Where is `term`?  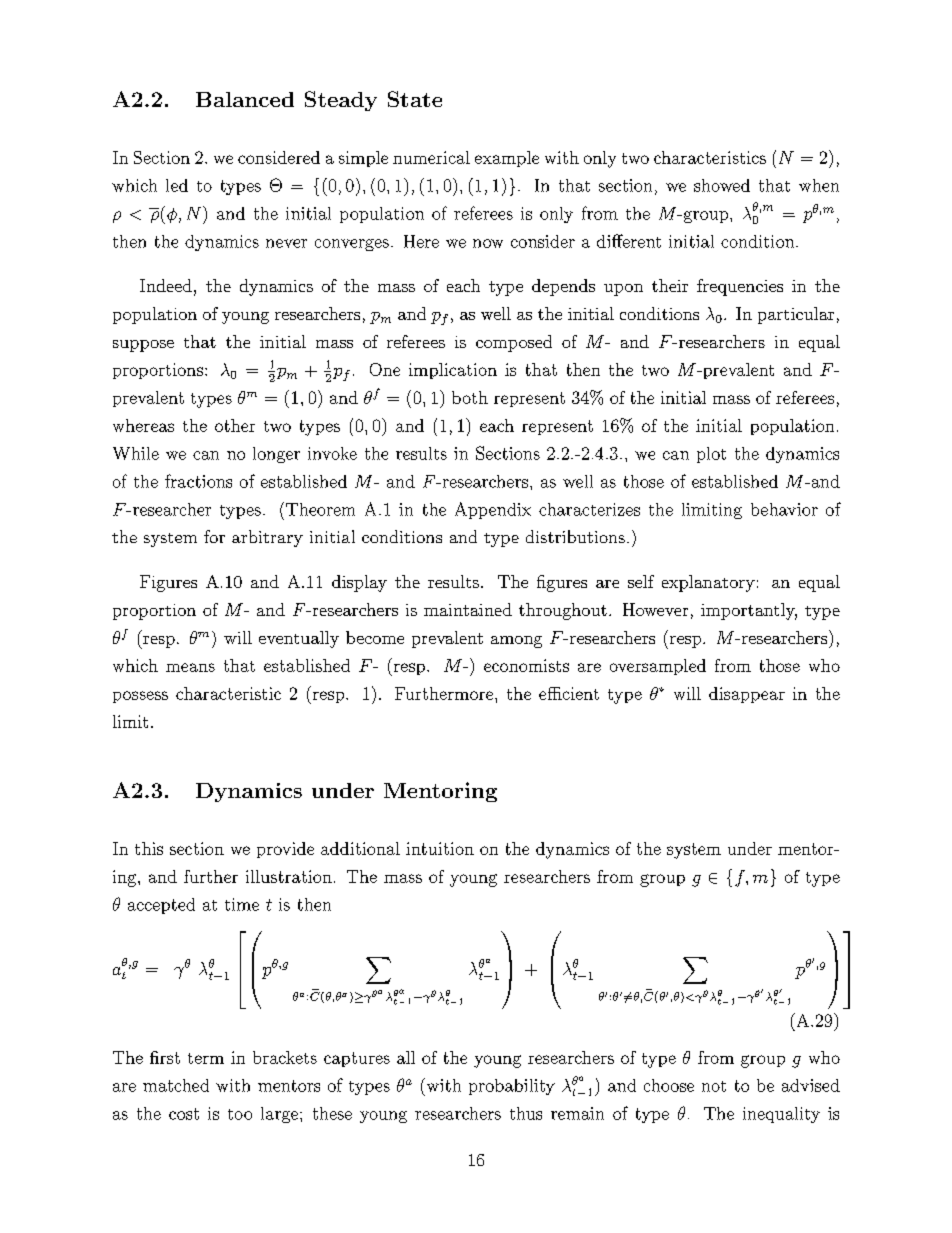 term is located at coordinates (206, 1058).
